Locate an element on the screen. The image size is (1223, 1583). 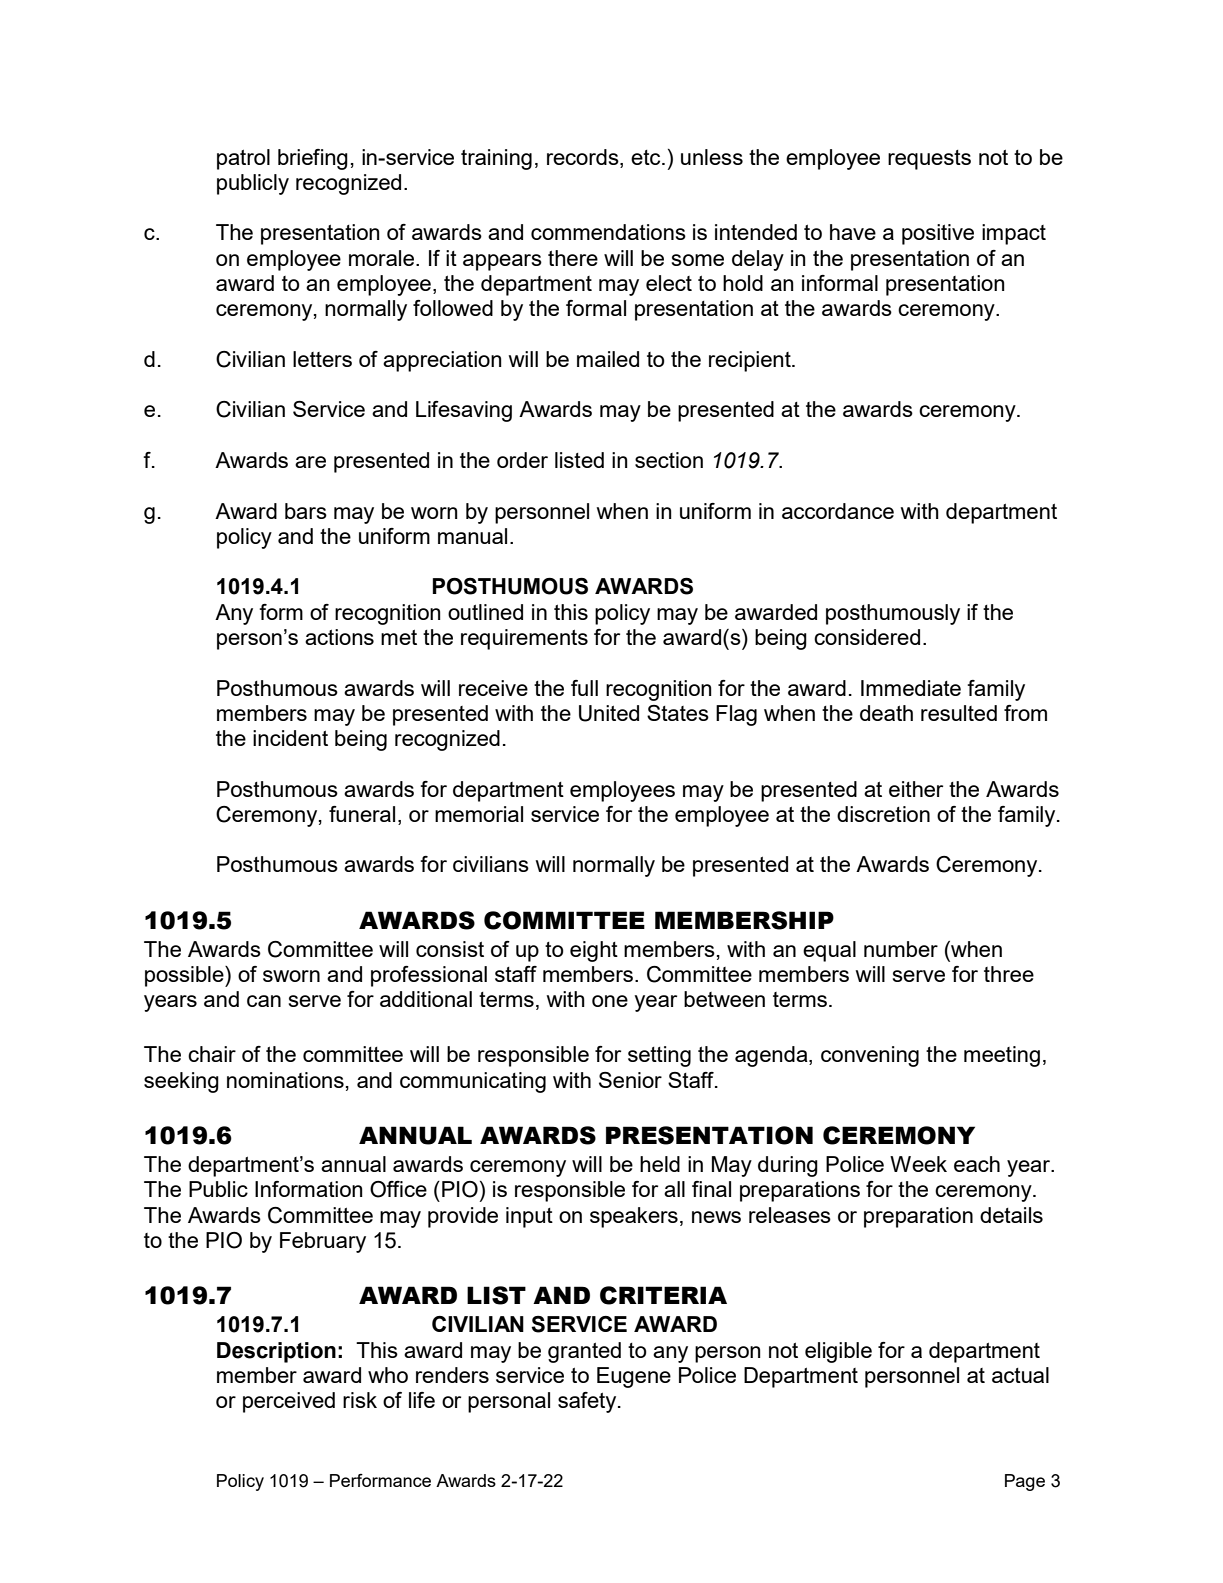
one is located at coordinates (610, 1001).
